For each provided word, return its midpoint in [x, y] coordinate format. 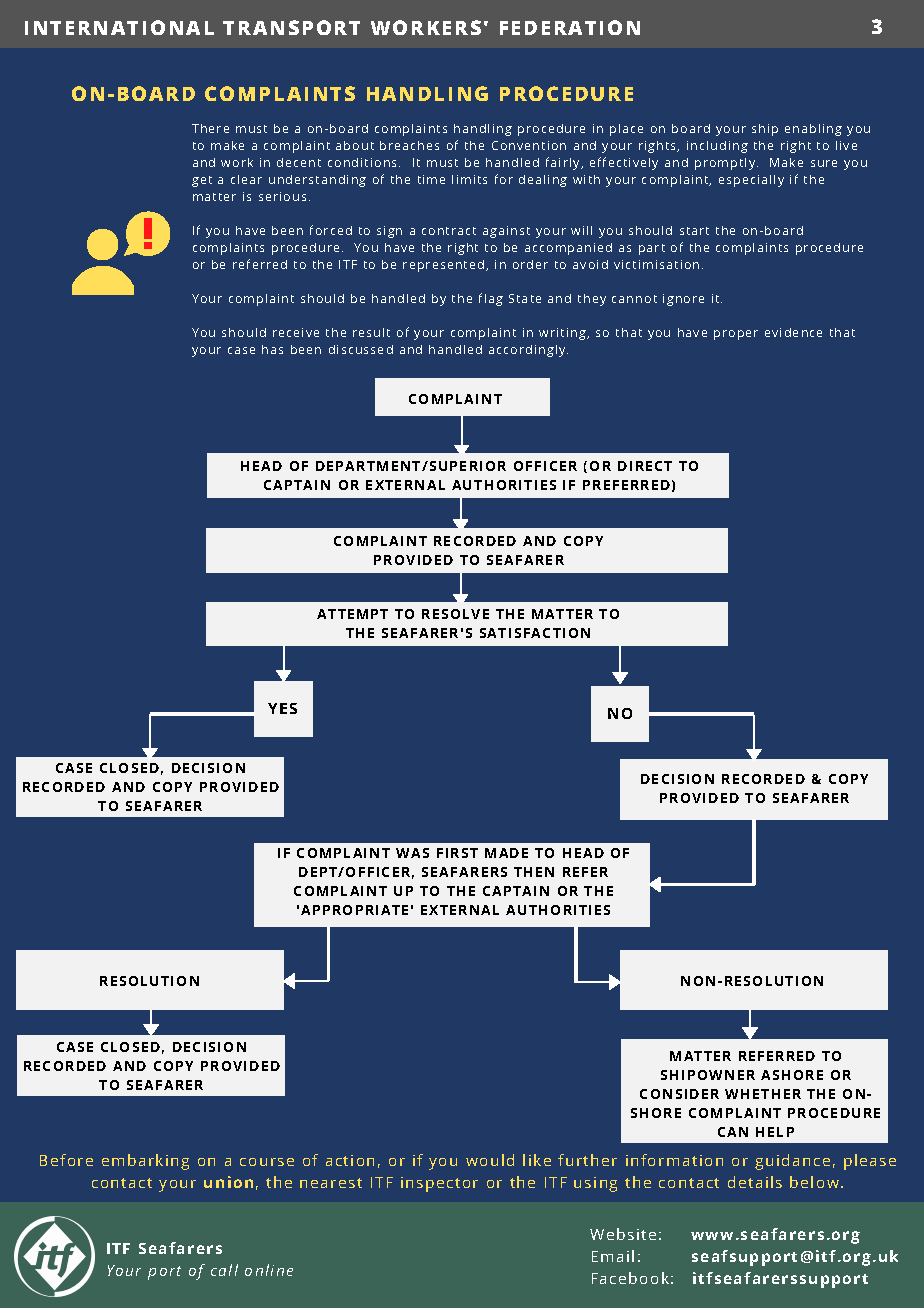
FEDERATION [570, 27]
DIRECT [645, 466]
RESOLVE [455, 614]
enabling [813, 130]
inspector [439, 1184]
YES [282, 708]
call [224, 1270]
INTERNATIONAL [119, 27]
